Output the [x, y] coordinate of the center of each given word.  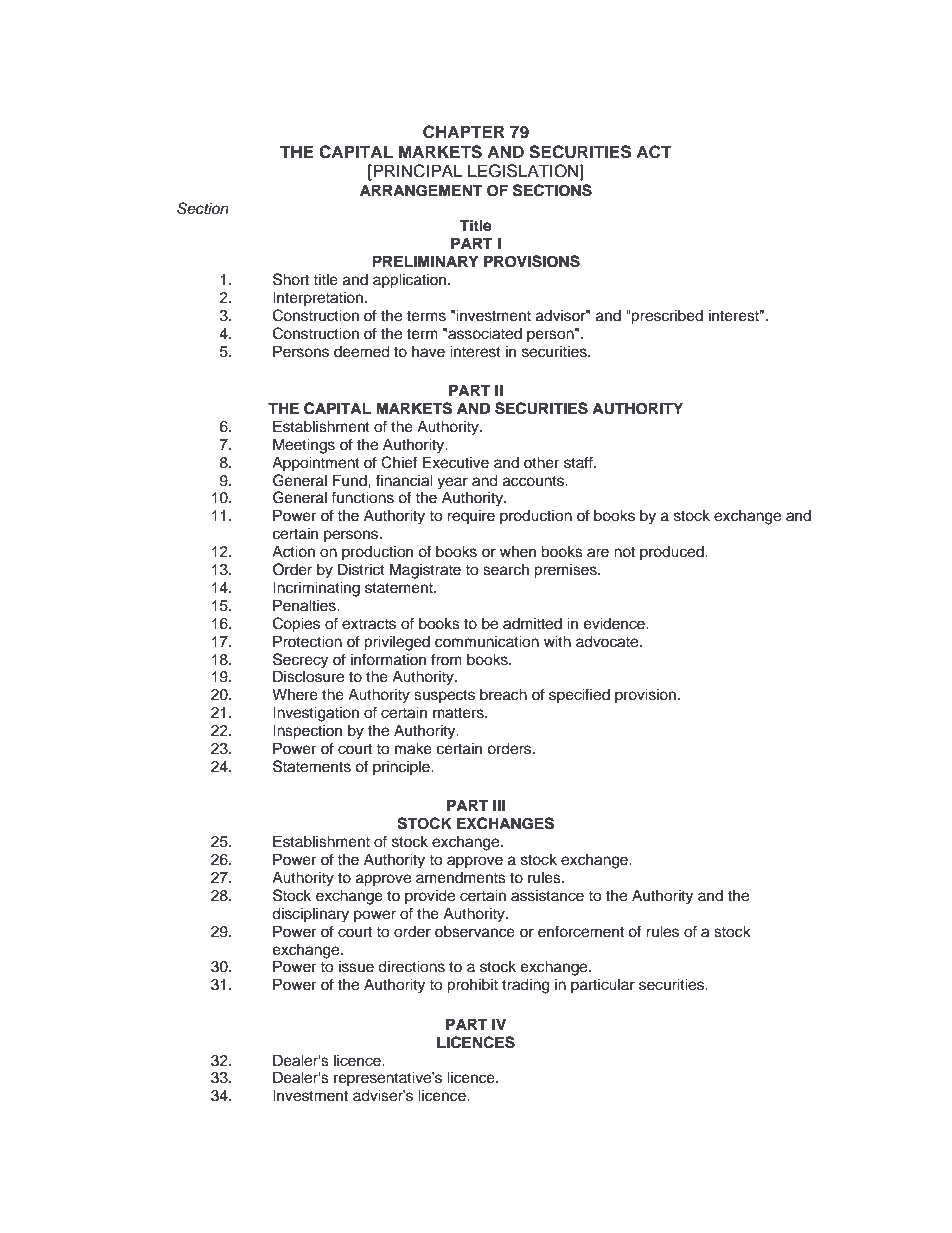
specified [579, 696]
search [506, 569]
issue [356, 966]
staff [579, 462]
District [361, 569]
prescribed [666, 317]
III [499, 805]
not [624, 552]
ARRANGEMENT [421, 190]
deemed [362, 351]
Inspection [307, 732]
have [428, 352]
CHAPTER [464, 132]
